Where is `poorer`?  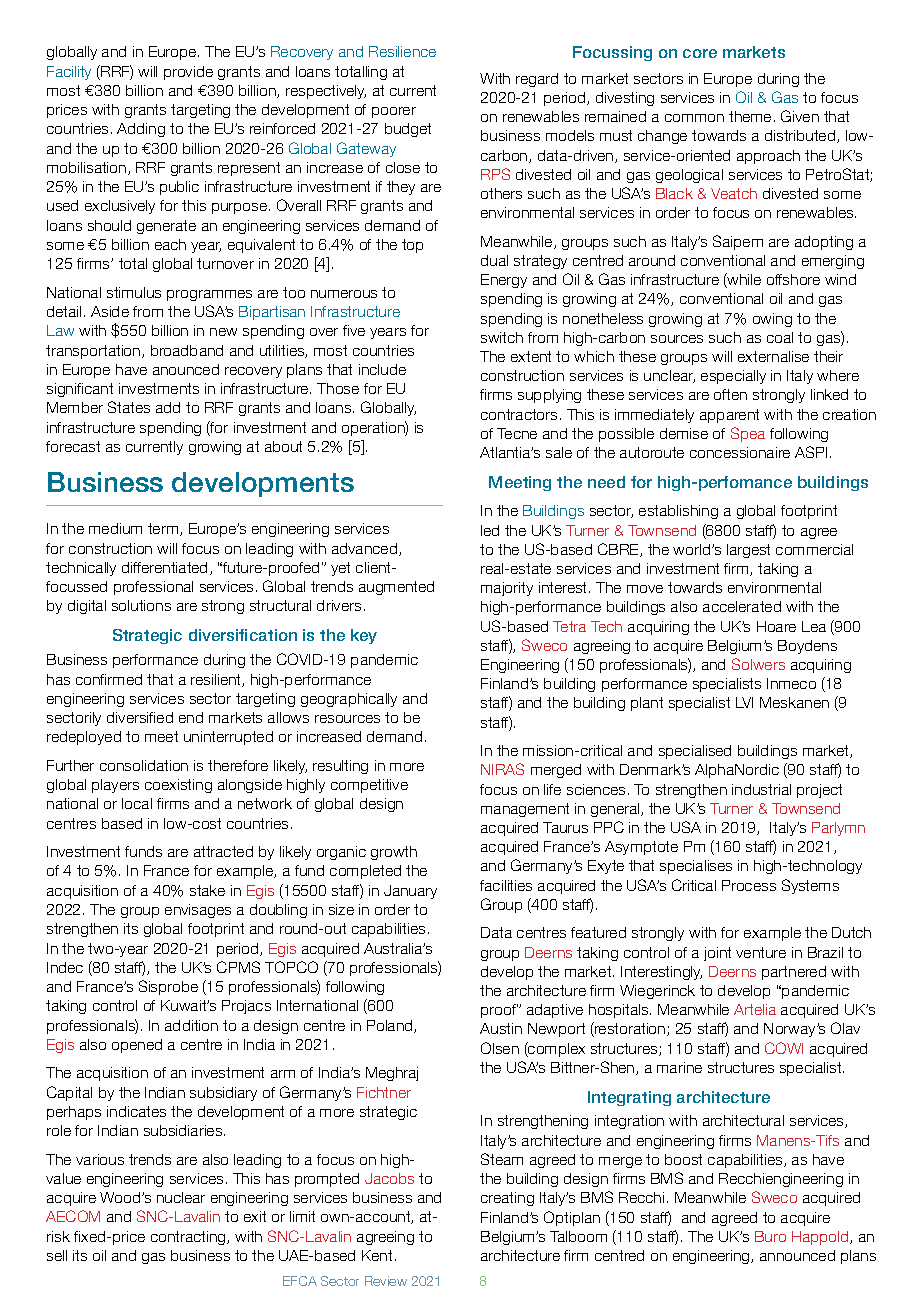
poorer is located at coordinates (394, 112).
